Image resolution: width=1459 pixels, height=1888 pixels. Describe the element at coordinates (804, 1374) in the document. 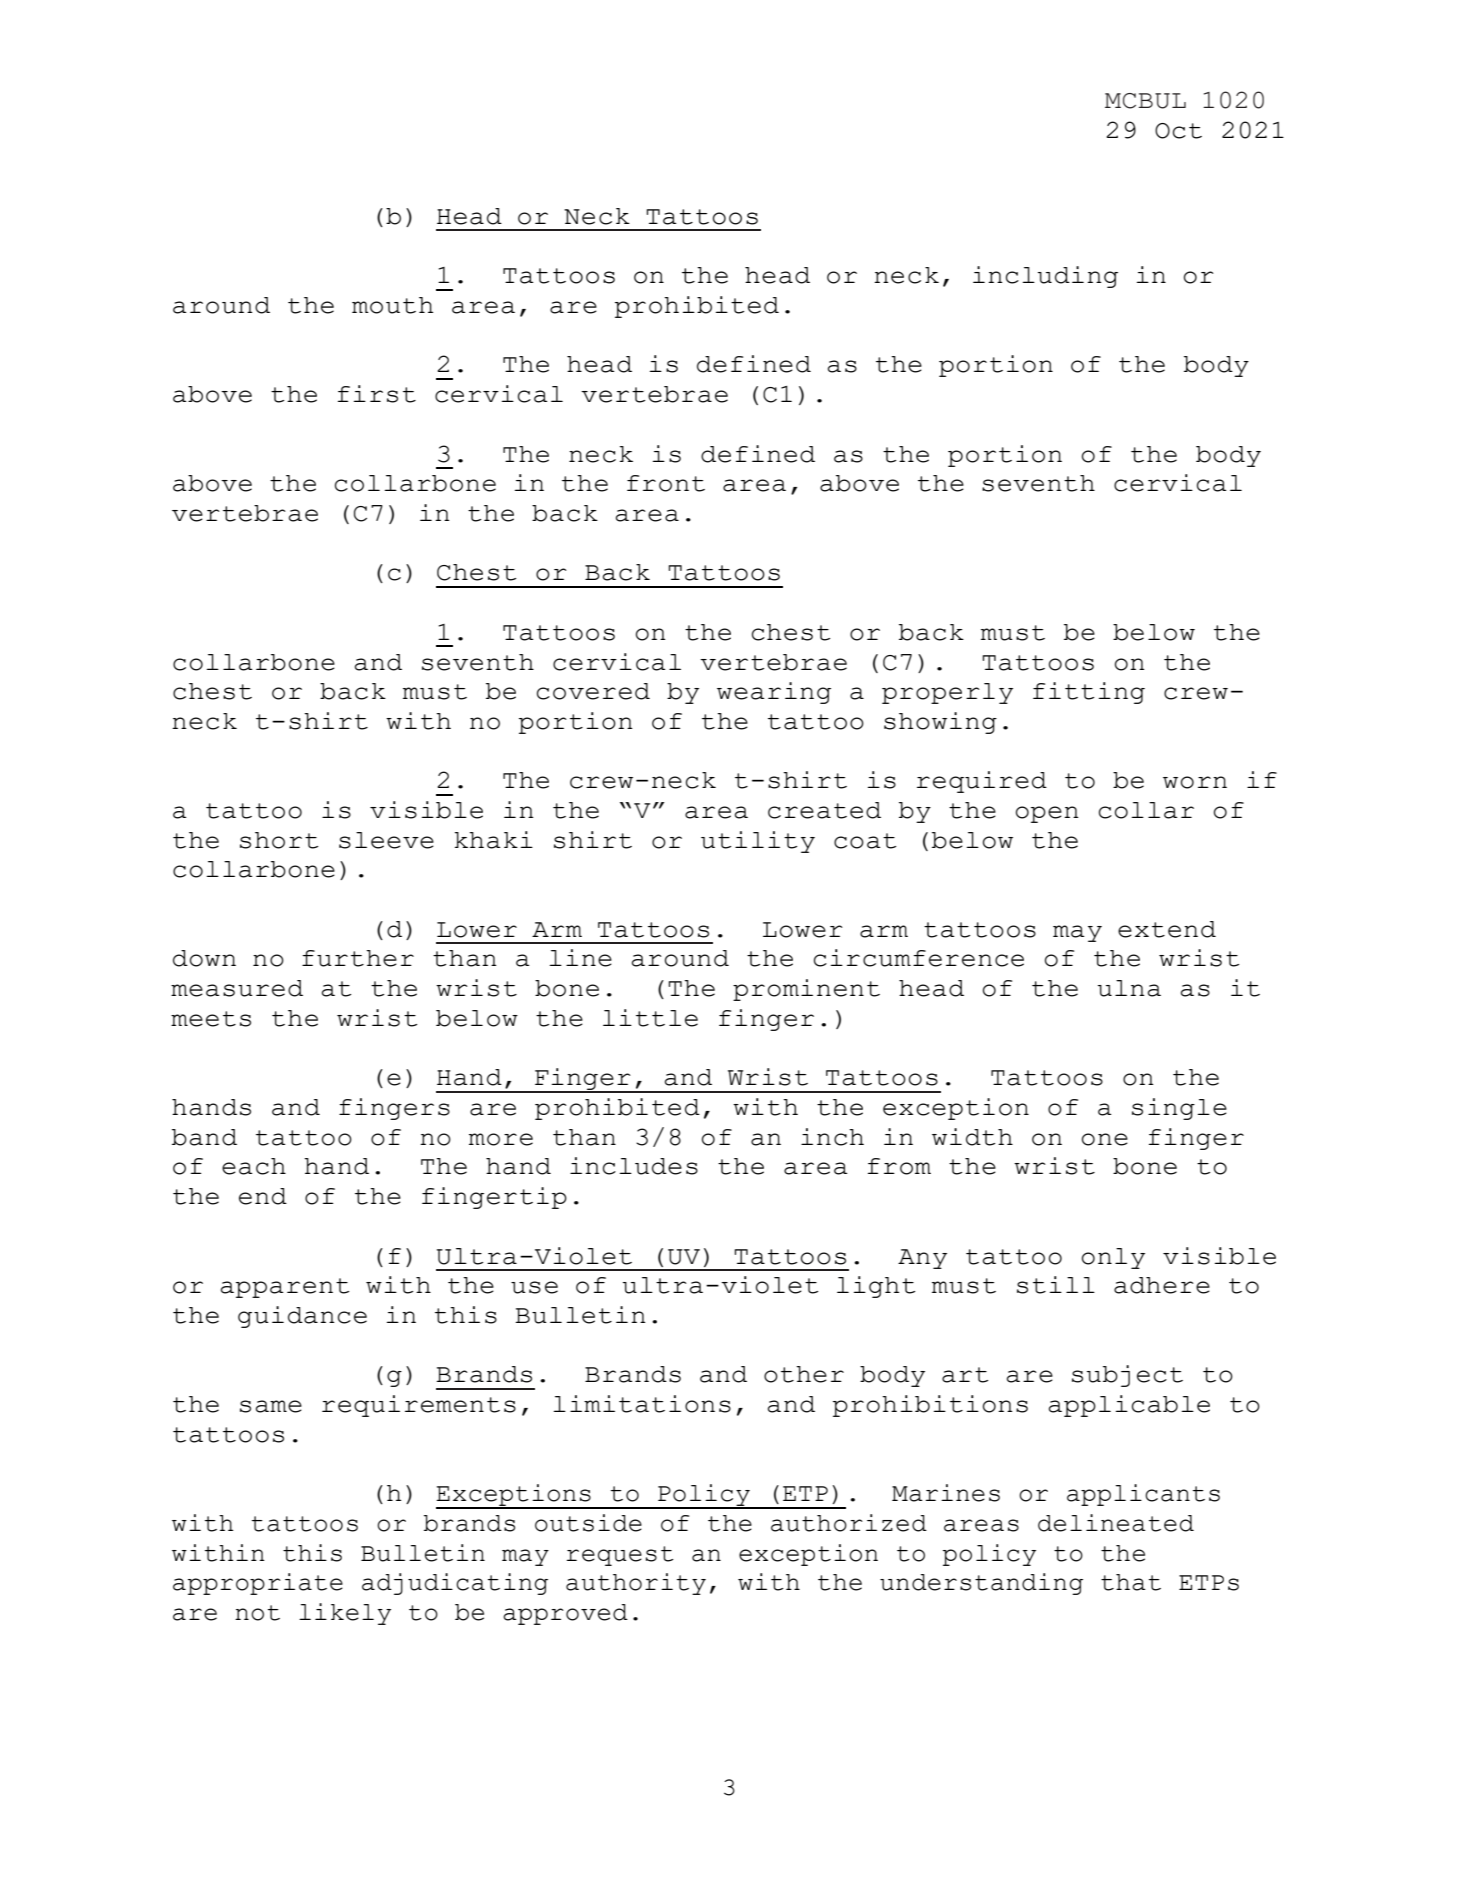

I see `other` at that location.
